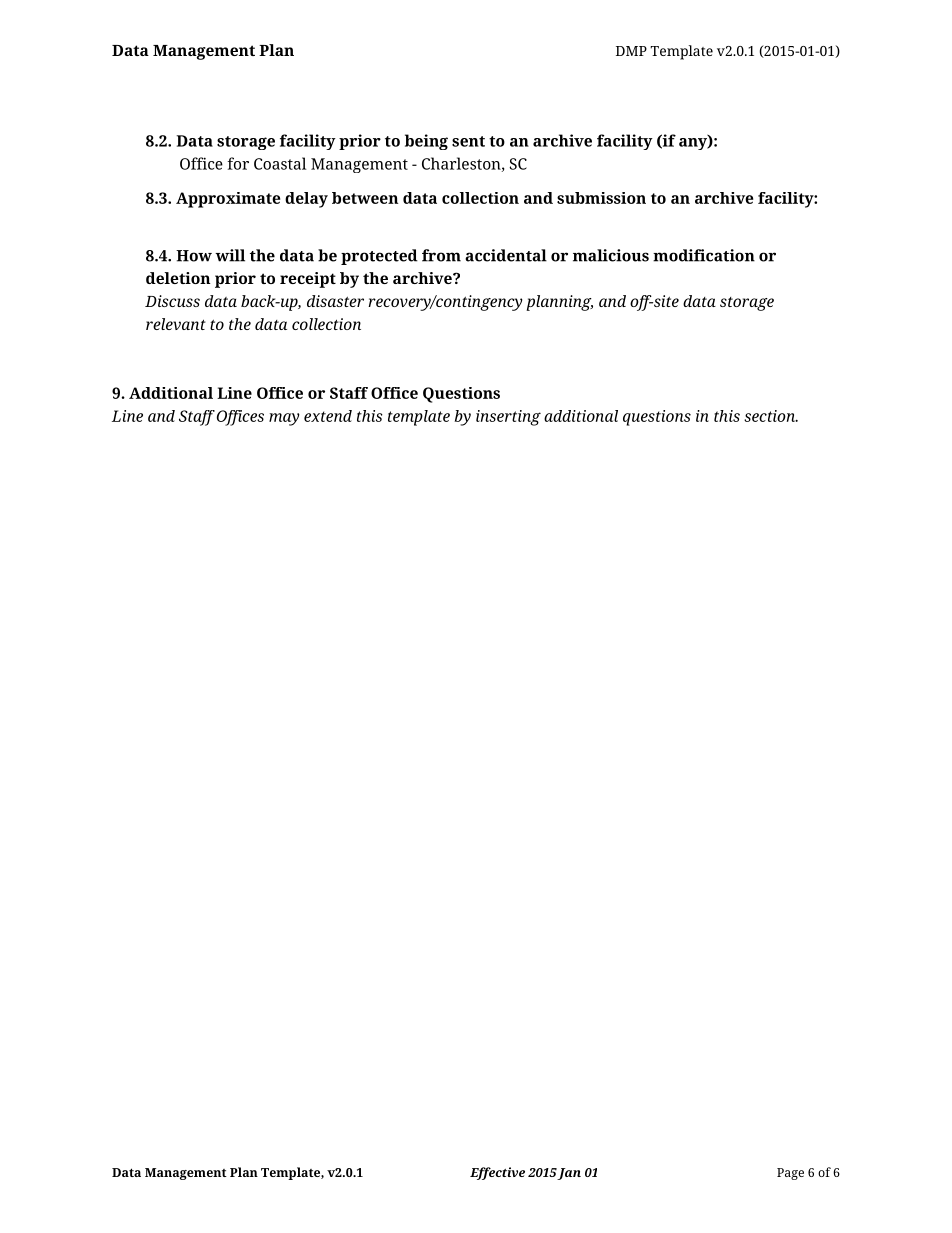 The height and width of the image is (1233, 952). I want to click on relevant, so click(176, 324).
